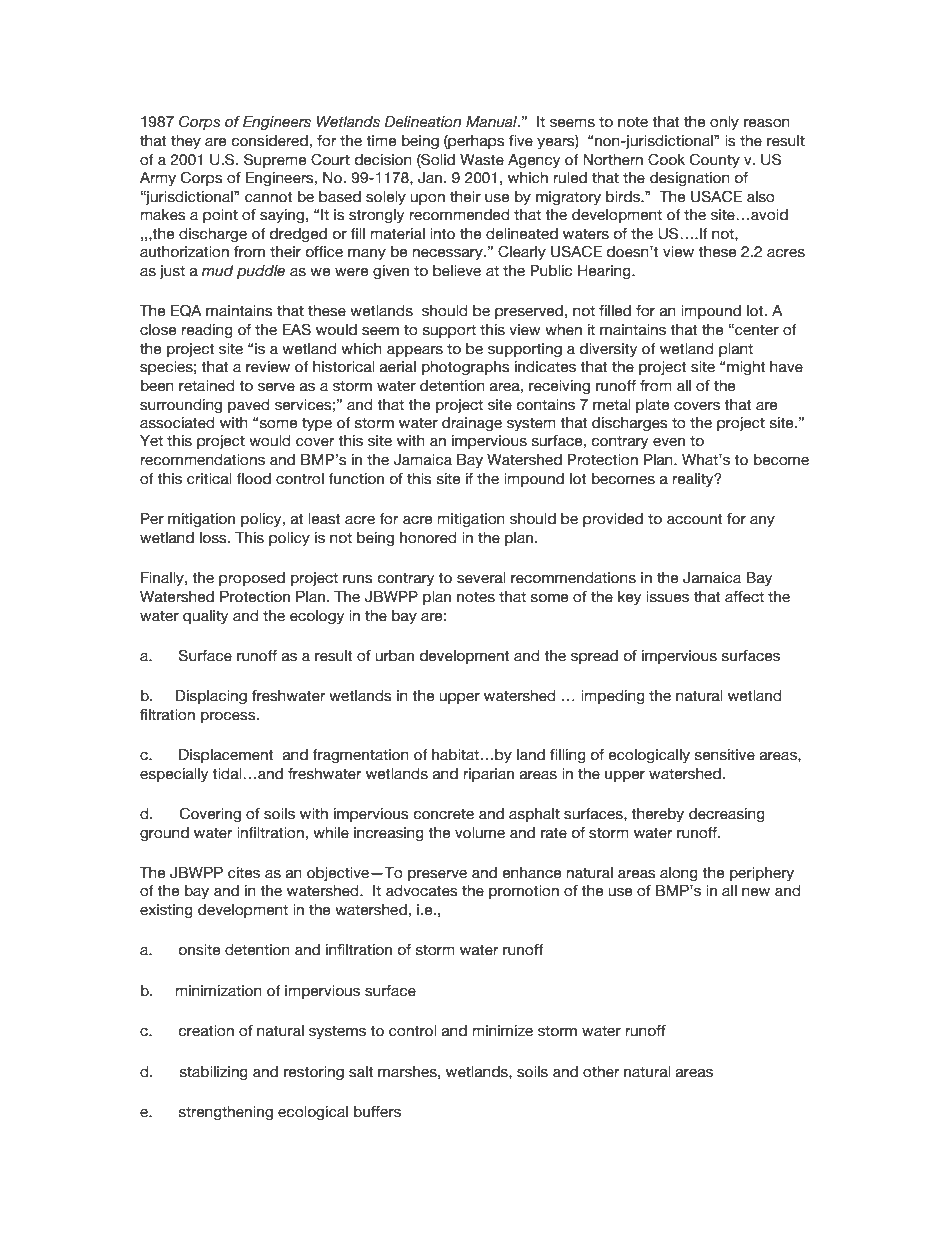  What do you see at coordinates (244, 873) in the page?
I see `cites` at bounding box center [244, 873].
